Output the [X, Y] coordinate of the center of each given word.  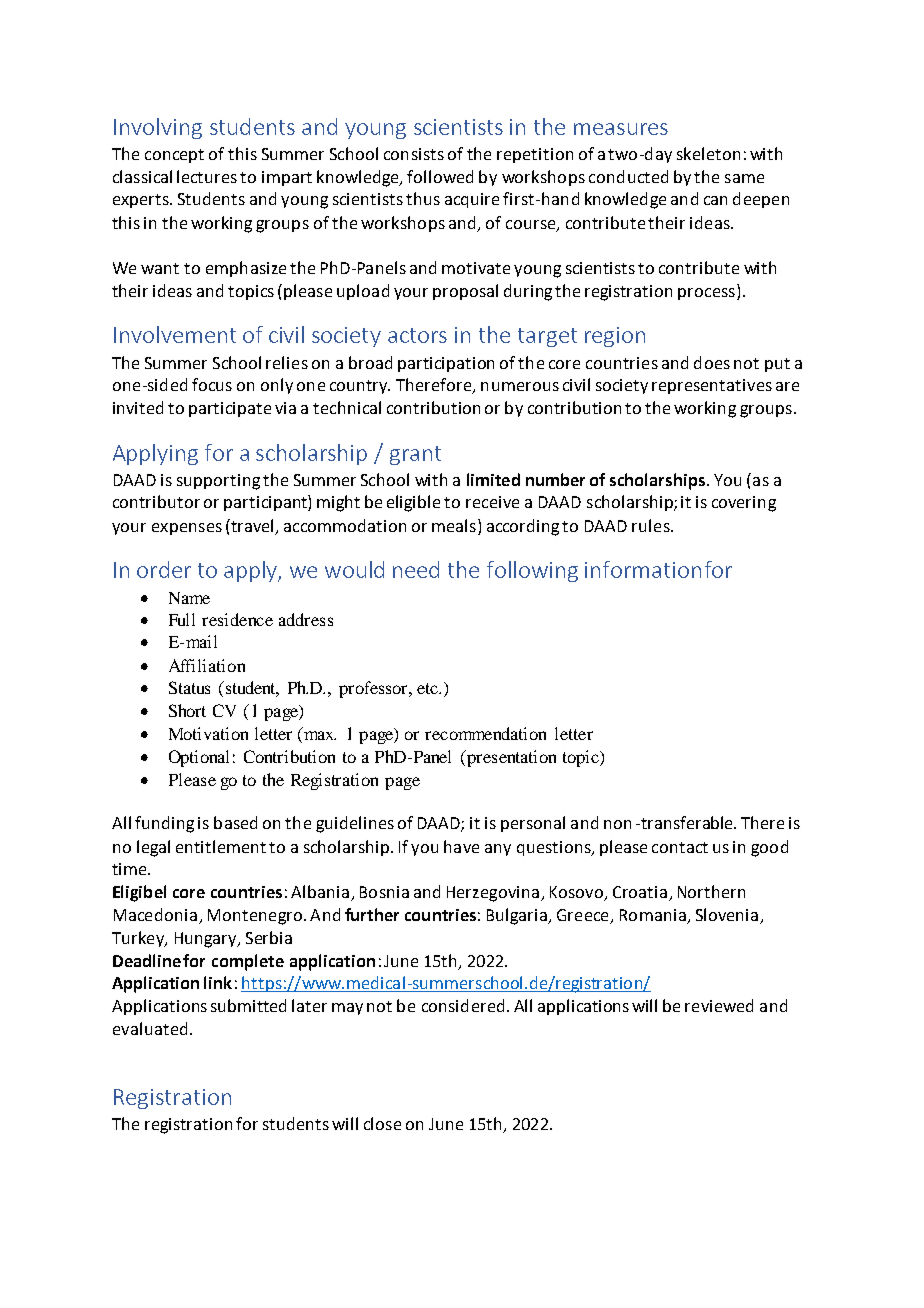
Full [182, 619]
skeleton [708, 153]
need [416, 569]
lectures [207, 176]
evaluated [150, 1028]
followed [440, 176]
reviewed [719, 1005]
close [382, 1123]
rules [652, 525]
